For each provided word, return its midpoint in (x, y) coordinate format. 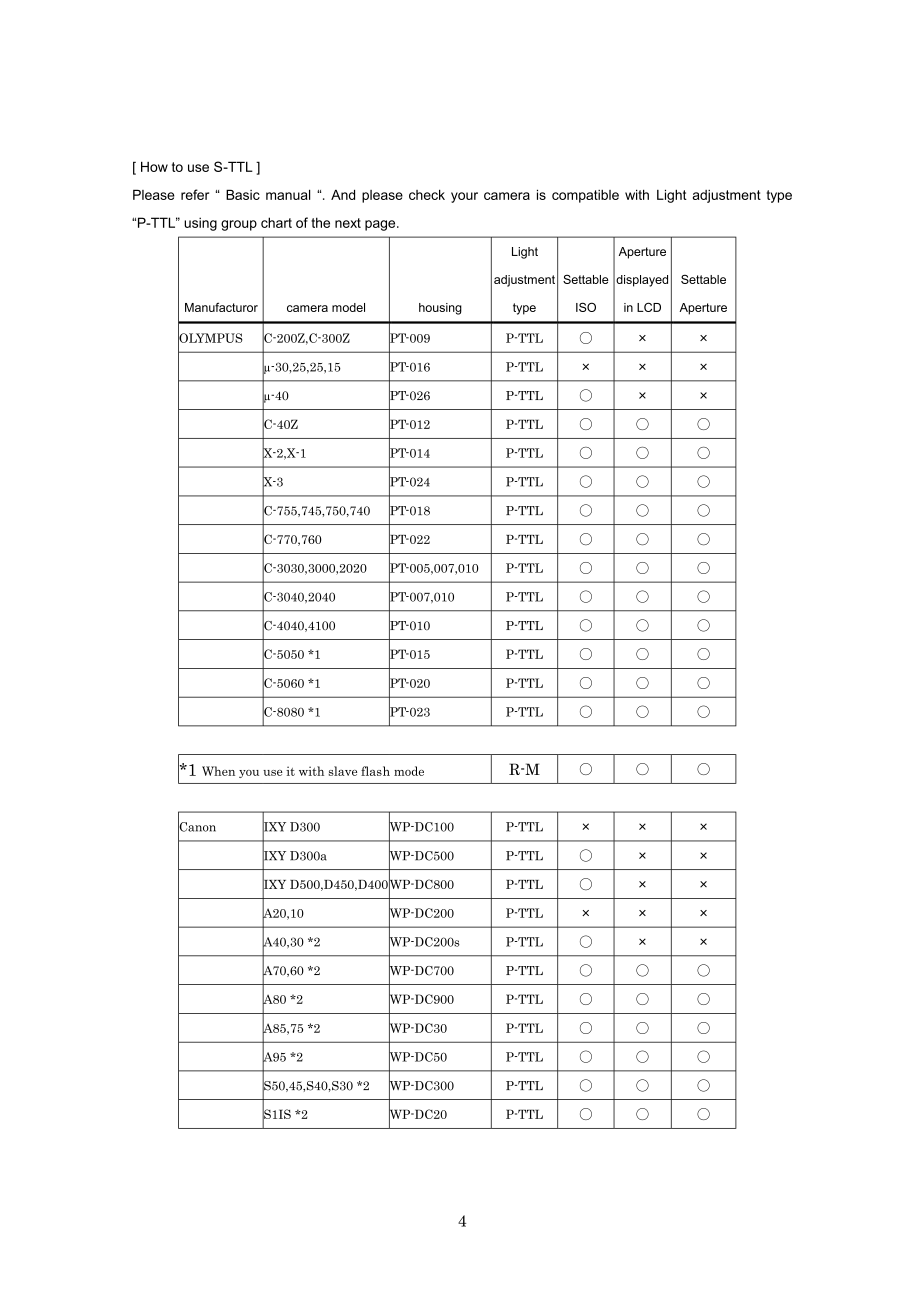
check (427, 194)
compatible (585, 196)
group (239, 225)
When (218, 771)
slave (342, 771)
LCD (649, 307)
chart (276, 222)
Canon (197, 827)
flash (375, 771)
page (381, 225)
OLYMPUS (210, 338)
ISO (586, 307)
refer (195, 194)
